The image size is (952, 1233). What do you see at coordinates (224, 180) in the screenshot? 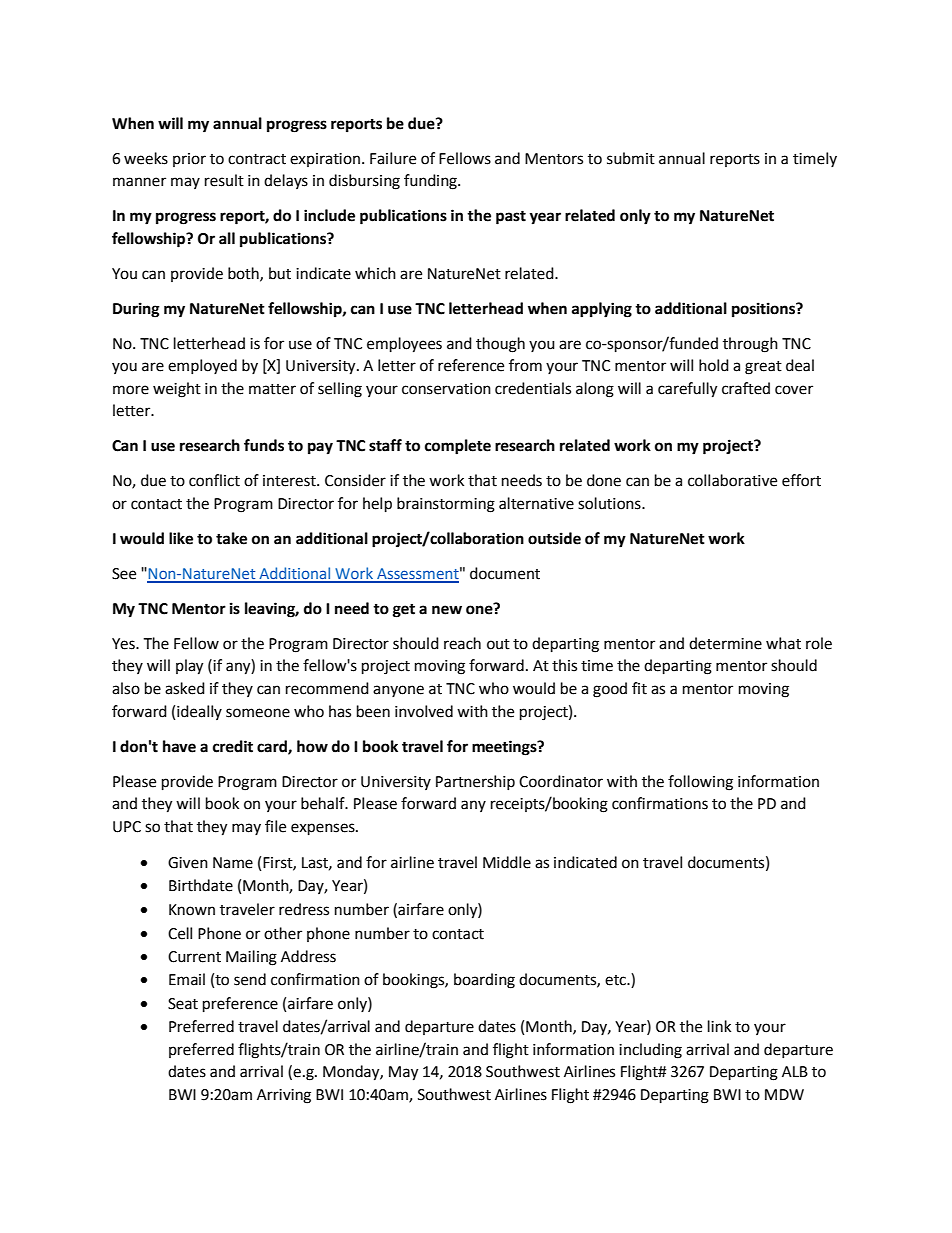
I see `result` at bounding box center [224, 180].
